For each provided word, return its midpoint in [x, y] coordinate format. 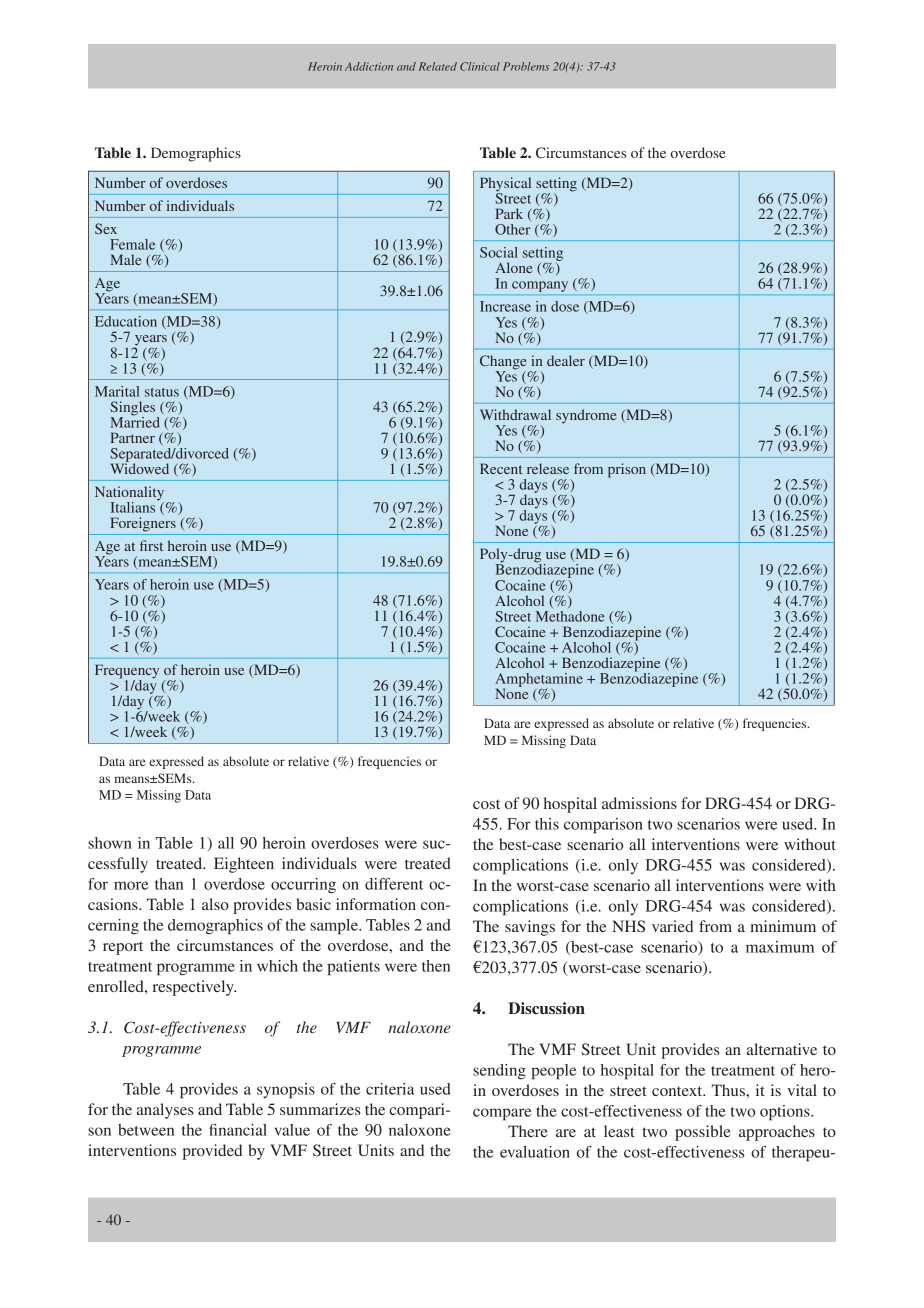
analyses [165, 1111]
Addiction [369, 66]
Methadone [570, 615]
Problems [526, 66]
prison [627, 470]
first [151, 545]
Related [438, 66]
